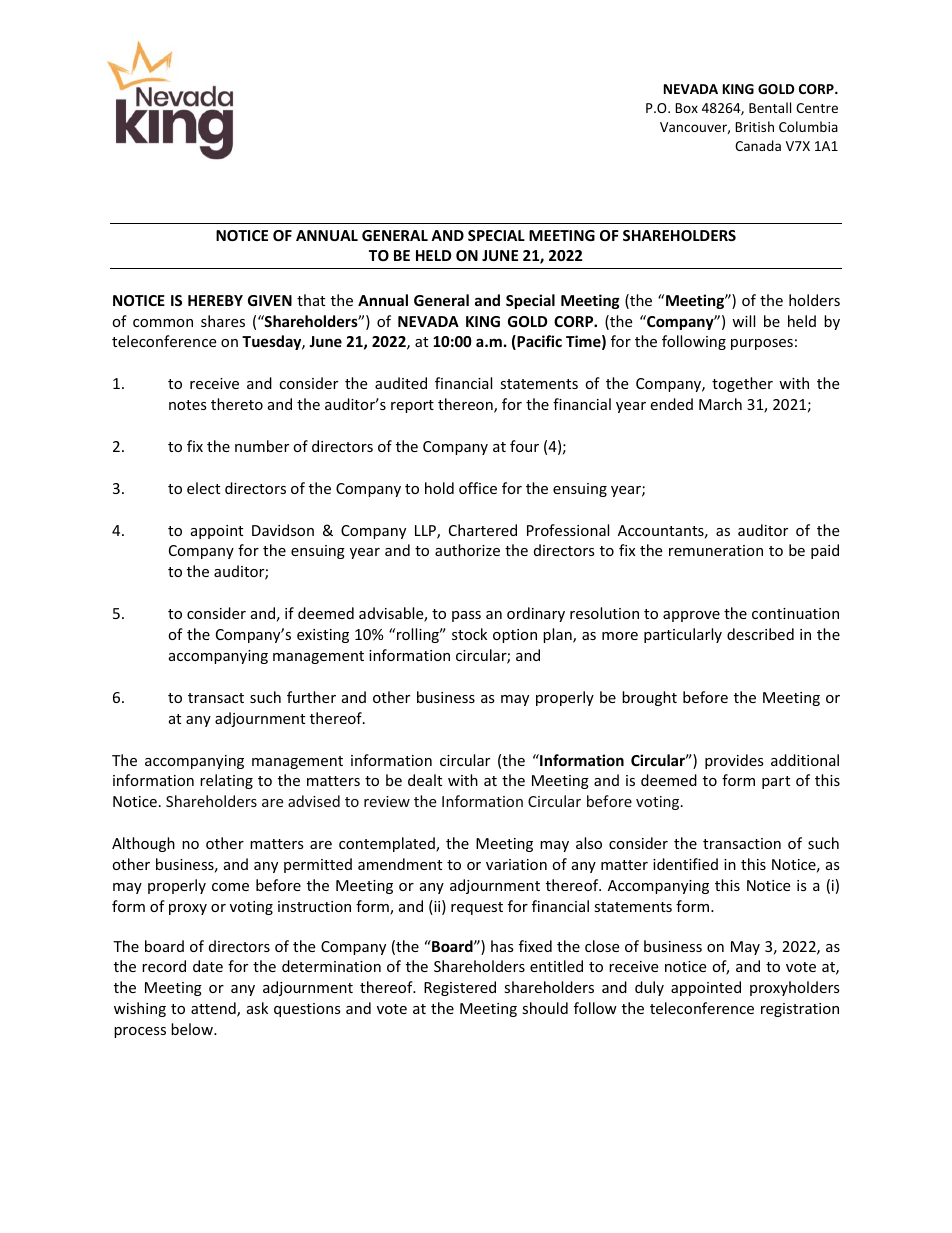 The width and height of the document is (952, 1233). Describe the element at coordinates (237, 404) in the document. I see `thereto` at that location.
